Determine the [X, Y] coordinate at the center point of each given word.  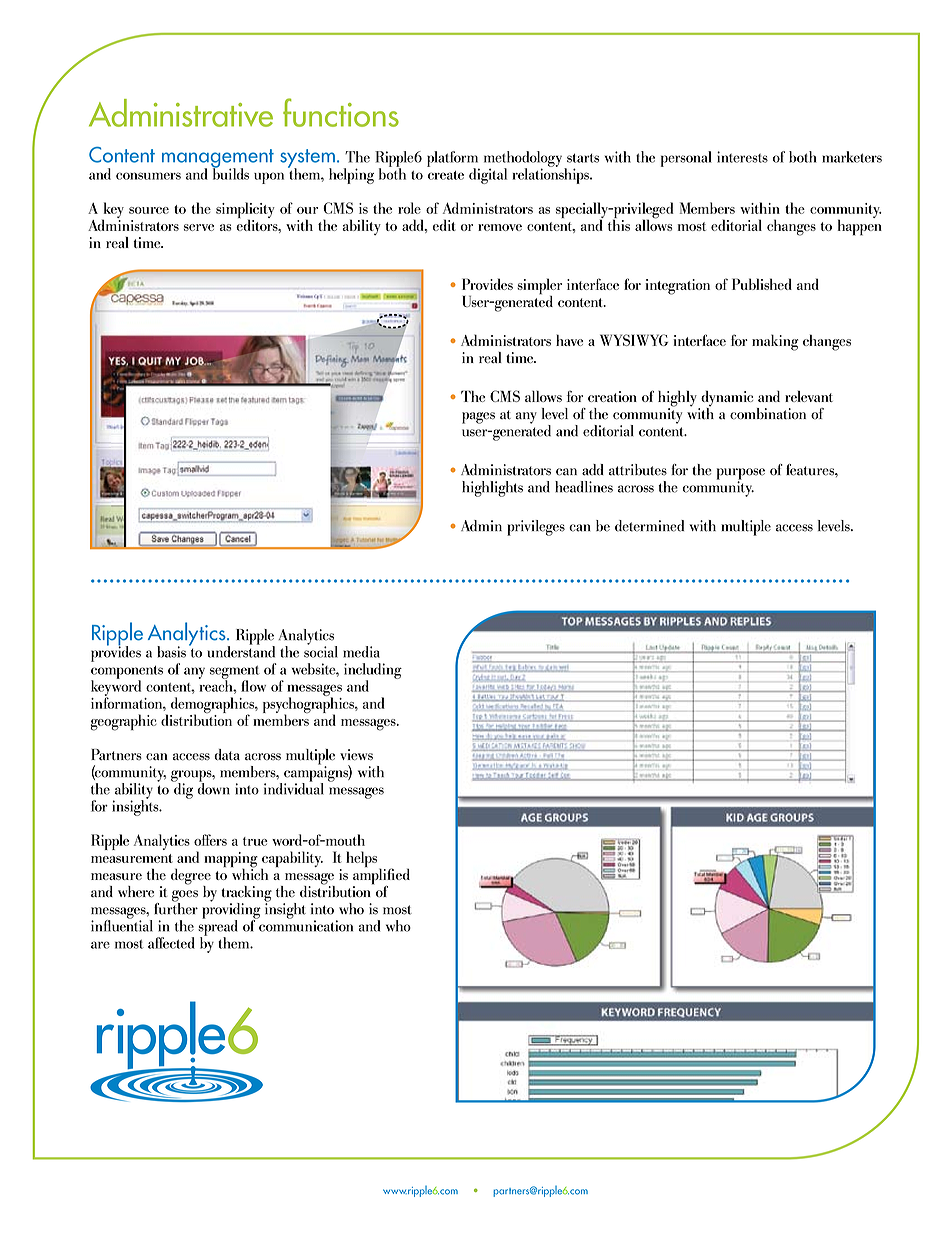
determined [649, 526]
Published [762, 284]
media [361, 652]
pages [478, 418]
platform [453, 160]
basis [171, 652]
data [227, 755]
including [373, 672]
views [356, 755]
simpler [539, 287]
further [176, 907]
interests [742, 157]
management [218, 159]
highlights [492, 489]
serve [199, 227]
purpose [741, 475]
